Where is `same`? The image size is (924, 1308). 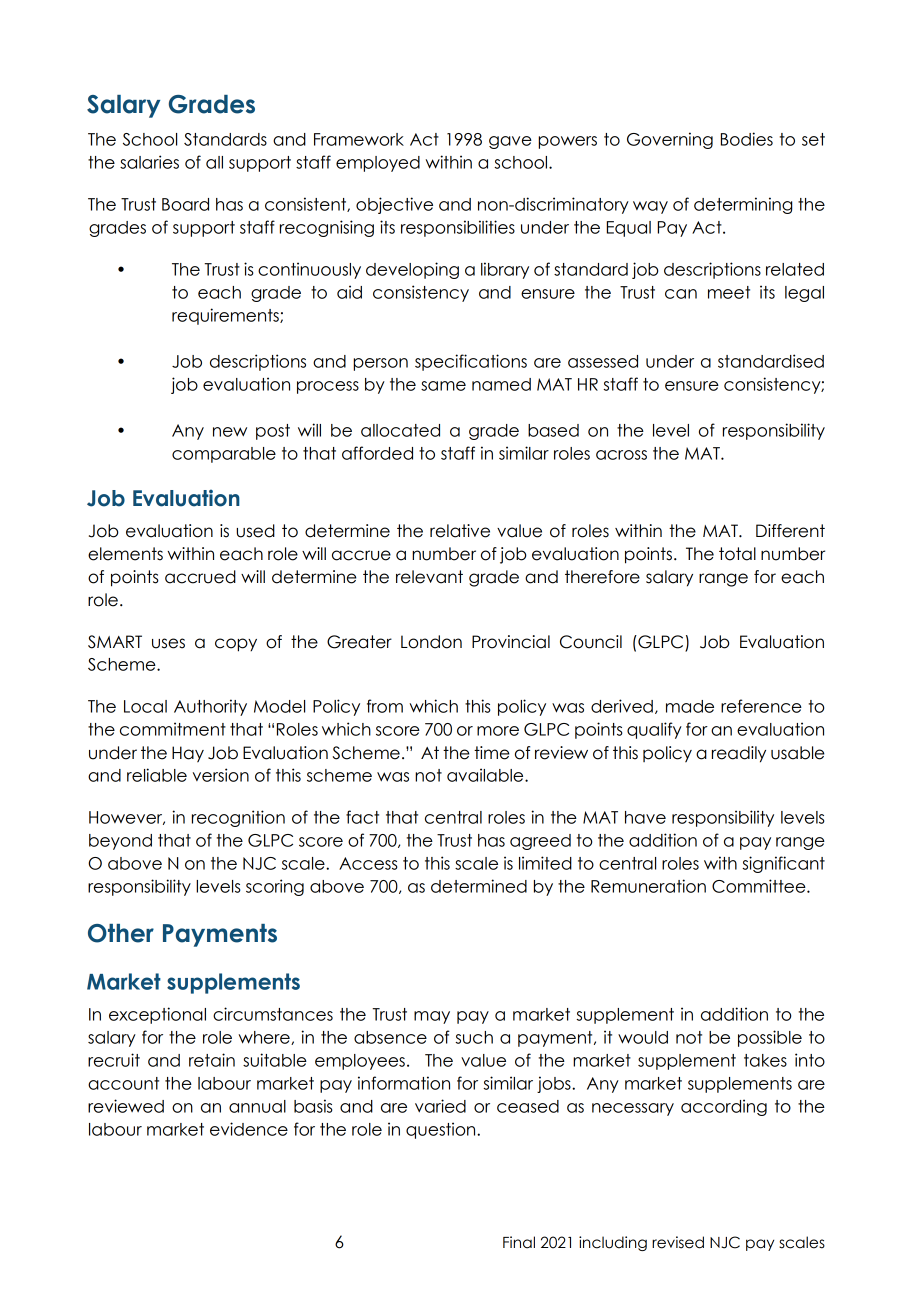
same is located at coordinates (443, 386).
